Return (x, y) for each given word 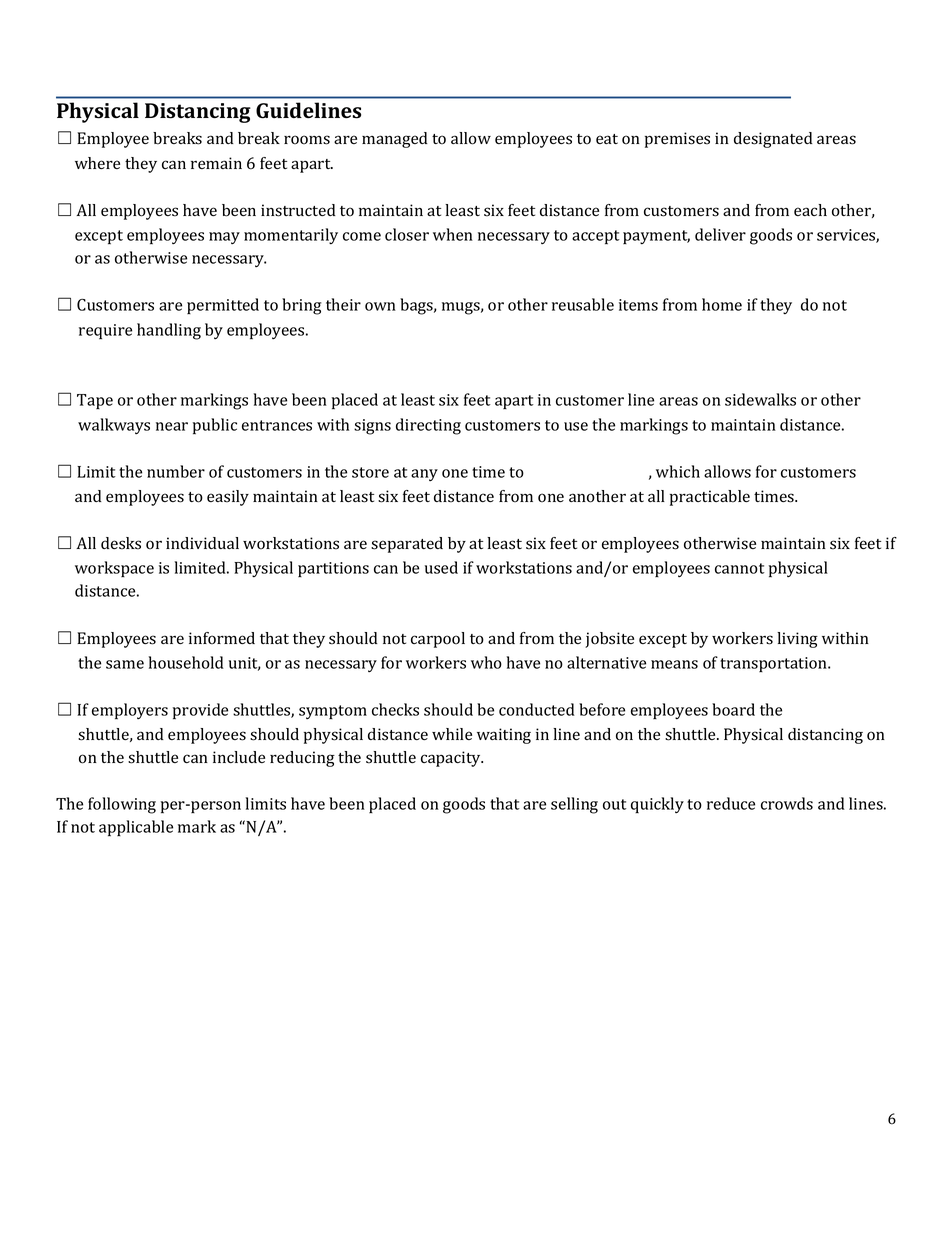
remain (216, 163)
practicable (710, 498)
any (424, 475)
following (122, 805)
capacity (452, 759)
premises (677, 140)
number (176, 471)
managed (395, 140)
